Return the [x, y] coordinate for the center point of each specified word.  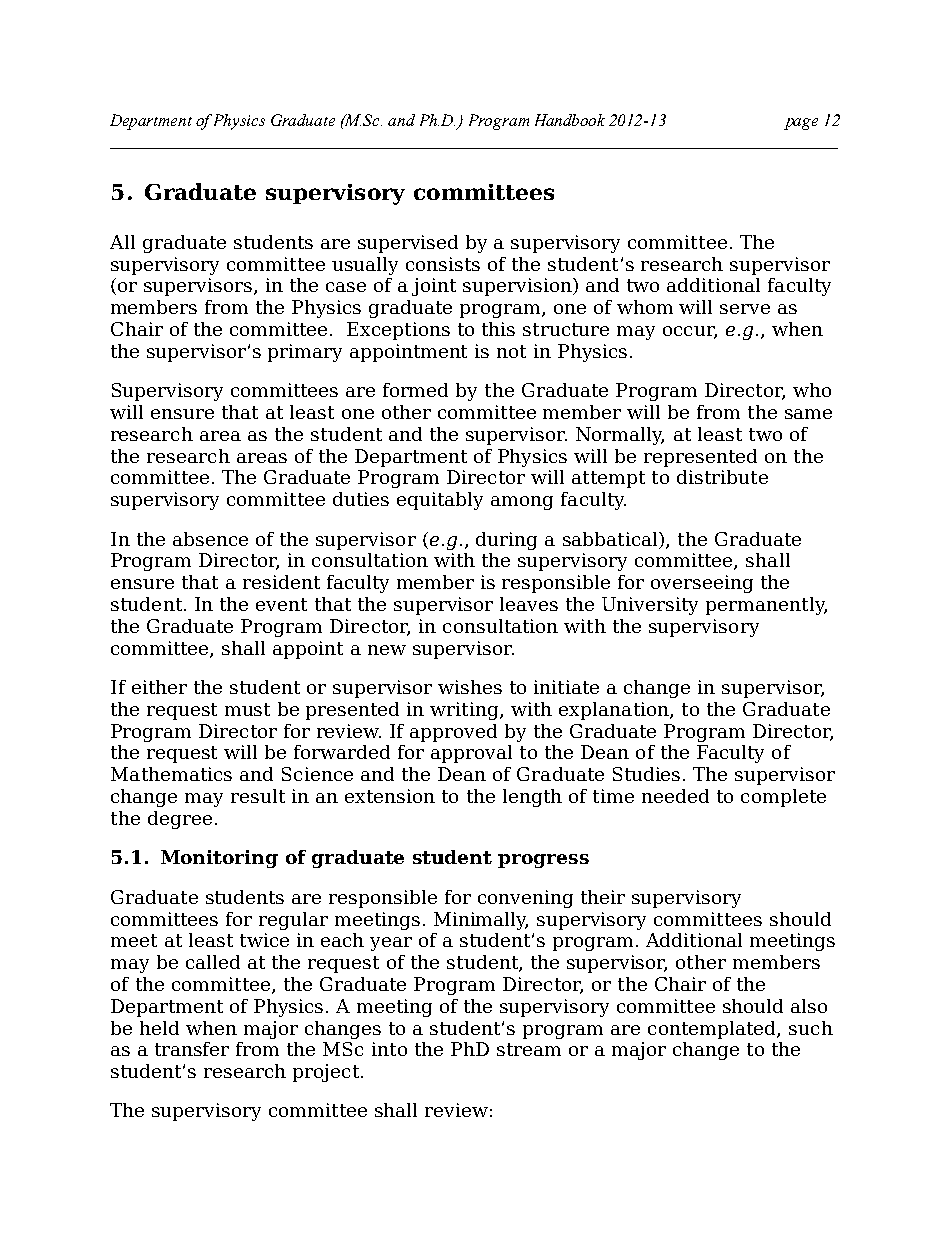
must [247, 709]
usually [365, 266]
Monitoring [219, 859]
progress [543, 861]
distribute [722, 477]
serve [745, 309]
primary [305, 353]
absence [210, 539]
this [498, 329]
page [801, 124]
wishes [470, 687]
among [522, 503]
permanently [766, 606]
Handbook [570, 120]
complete [783, 798]
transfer [192, 1049]
